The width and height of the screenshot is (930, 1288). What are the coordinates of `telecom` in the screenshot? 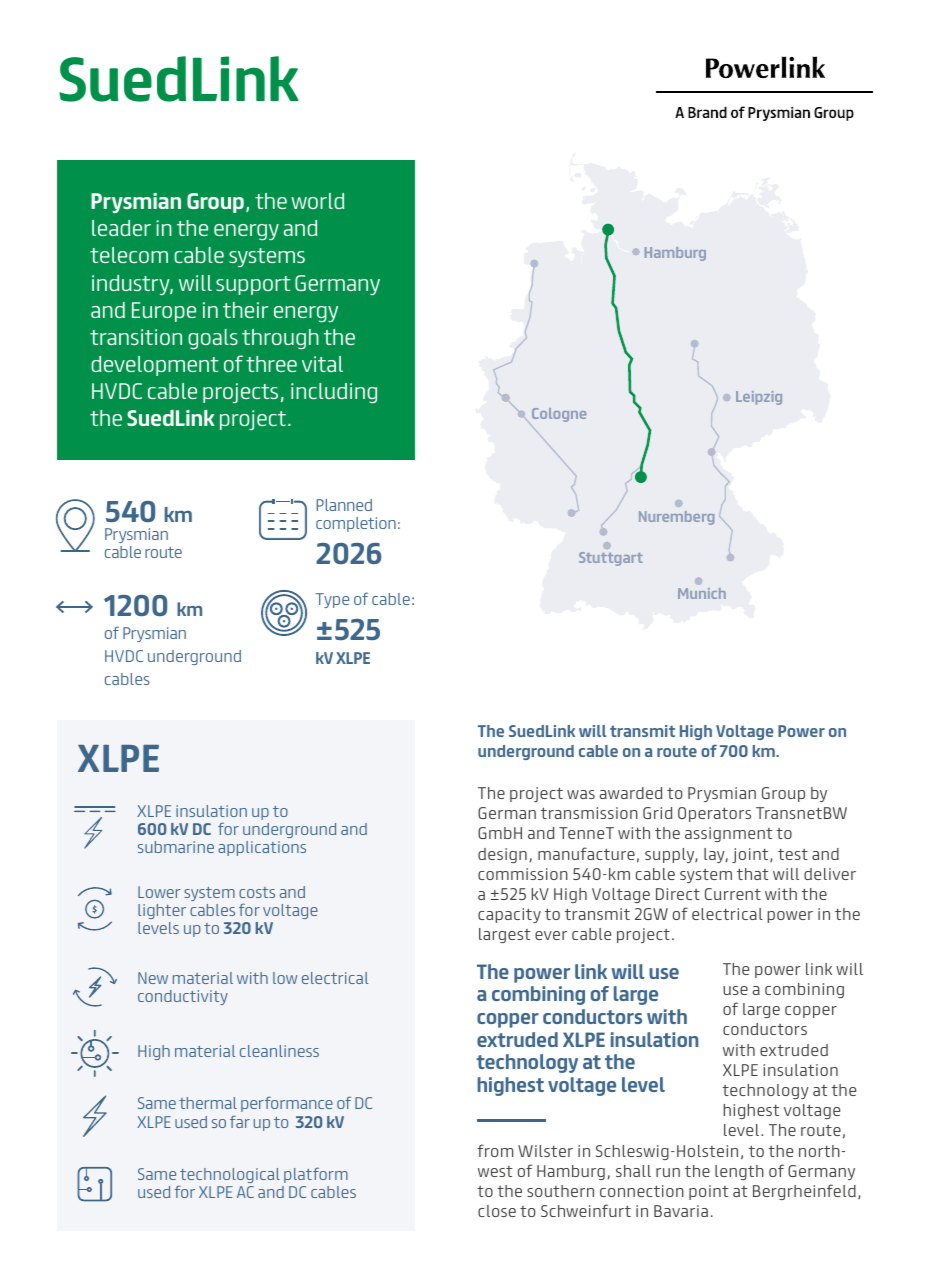 It's located at (129, 255).
